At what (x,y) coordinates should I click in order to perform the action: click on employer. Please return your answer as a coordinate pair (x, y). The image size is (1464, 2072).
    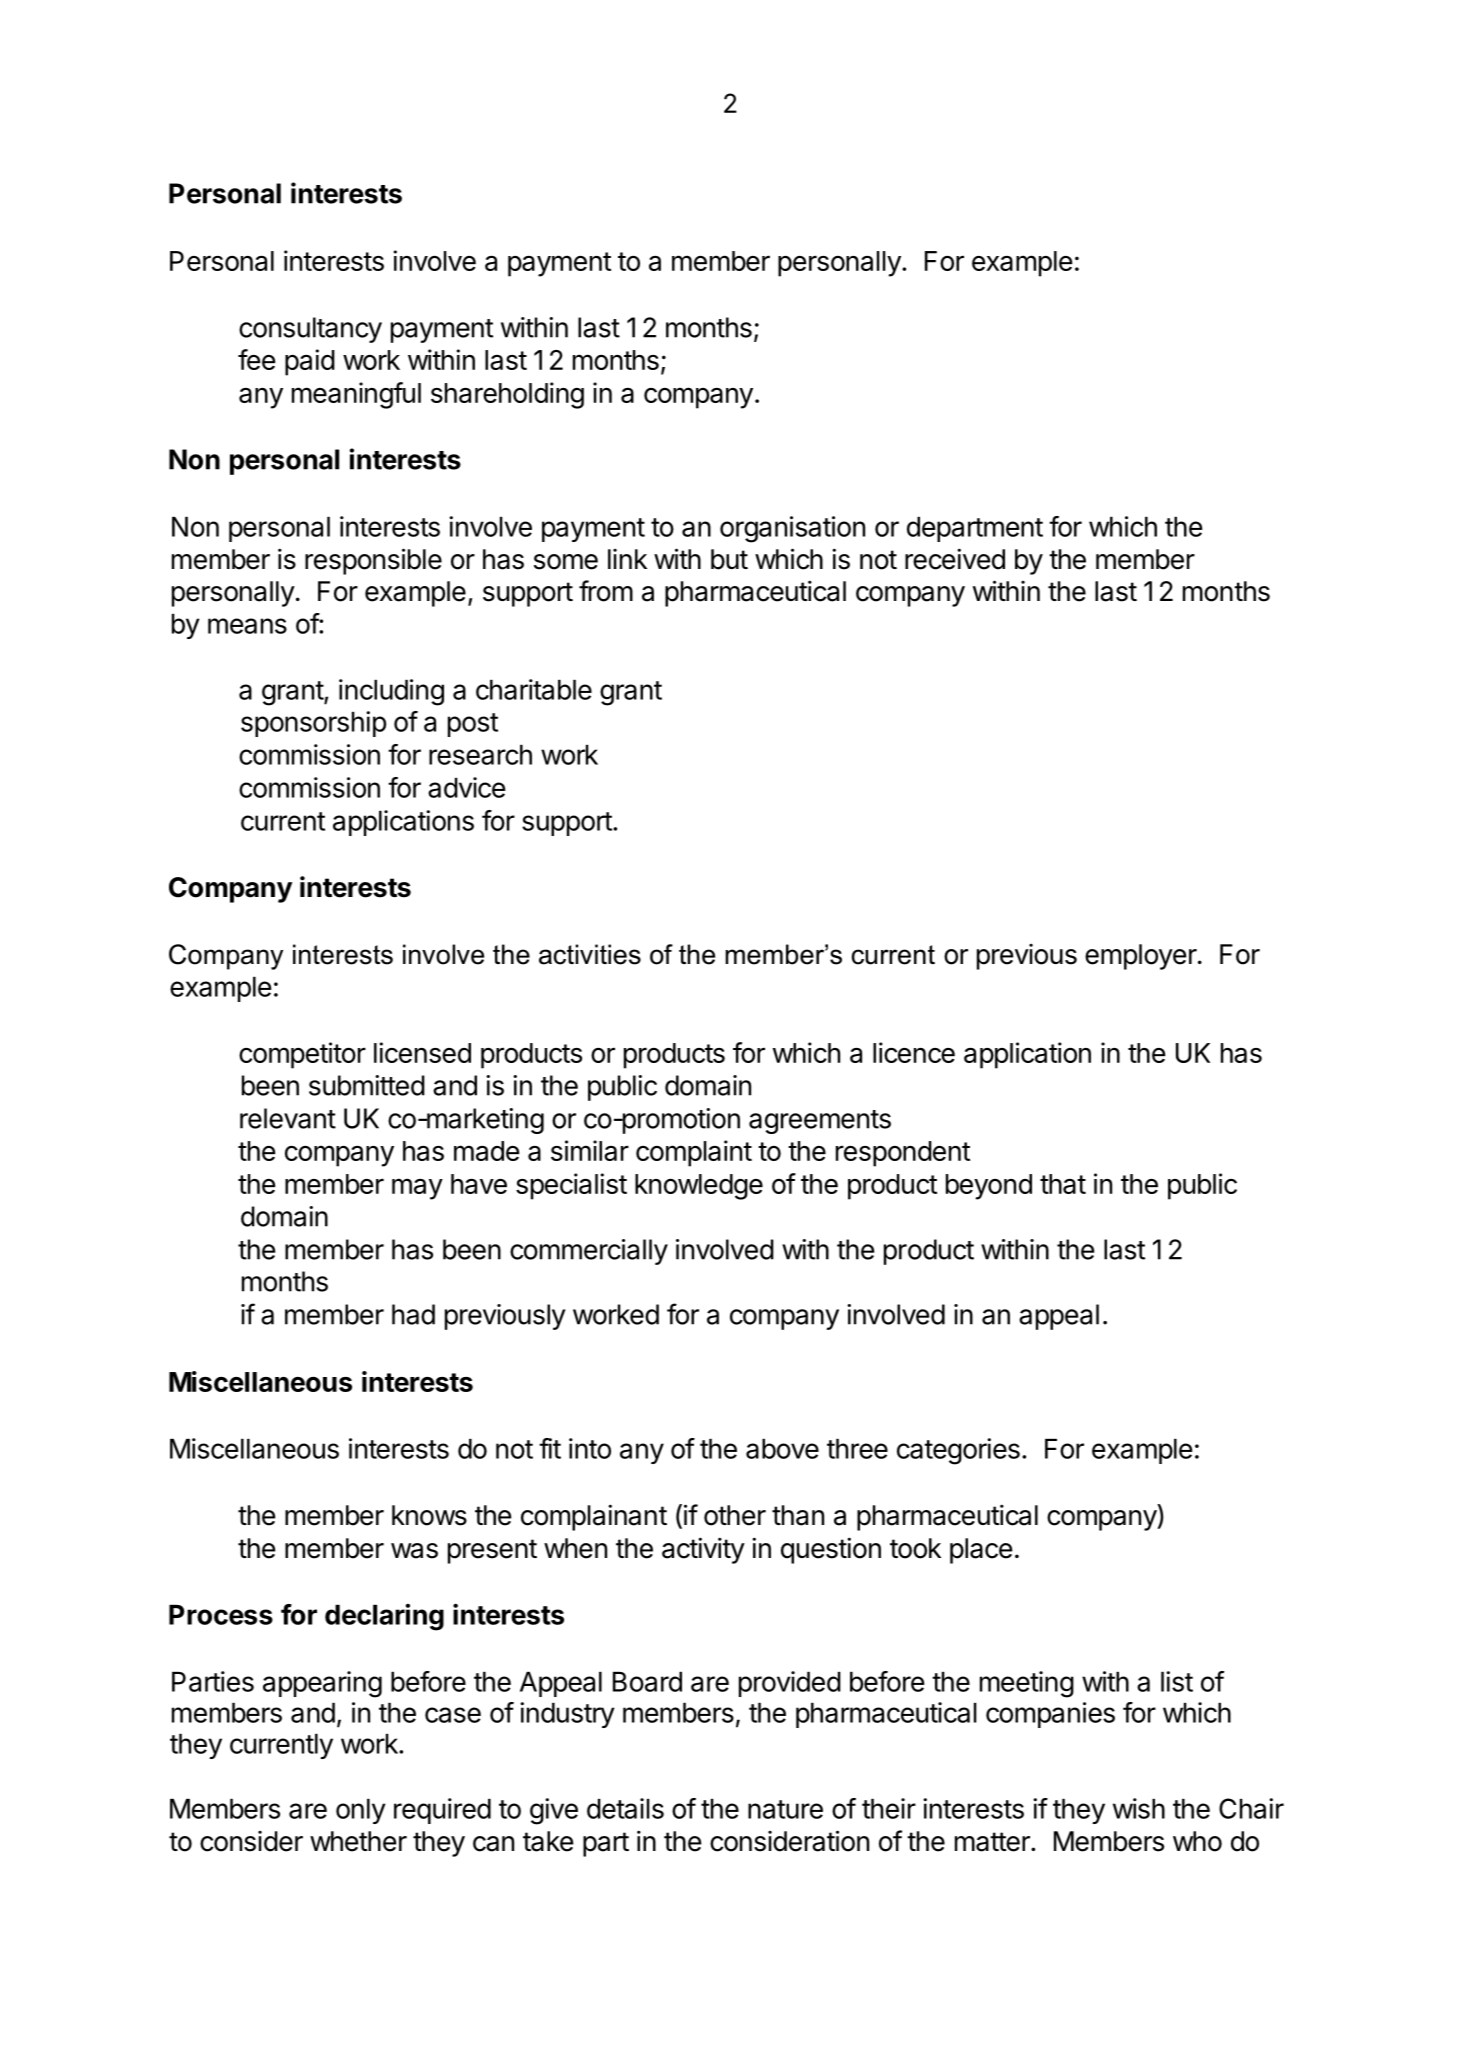
    Looking at the image, I should click on (1141, 957).
